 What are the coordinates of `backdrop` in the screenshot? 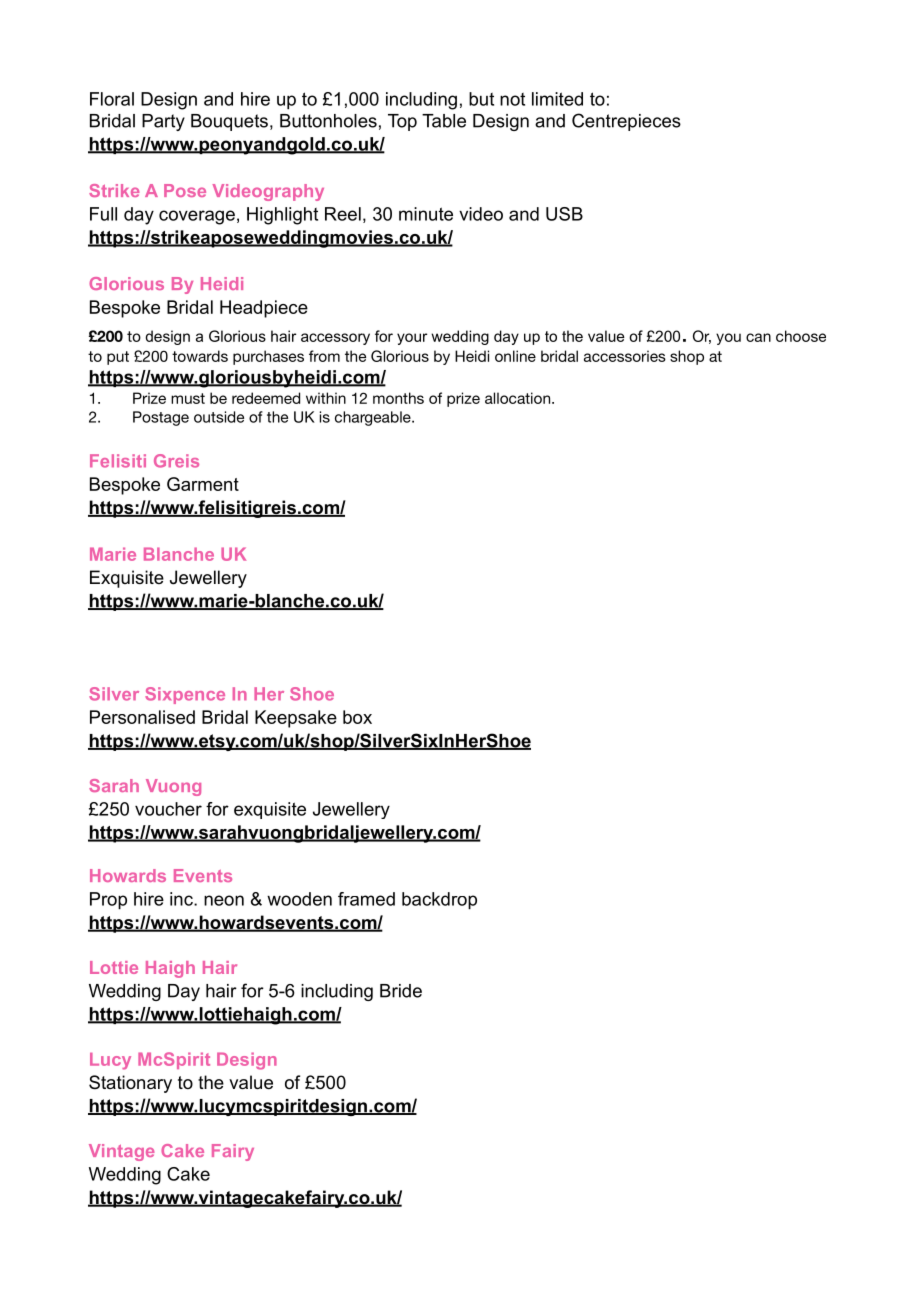 It's located at (439, 901).
